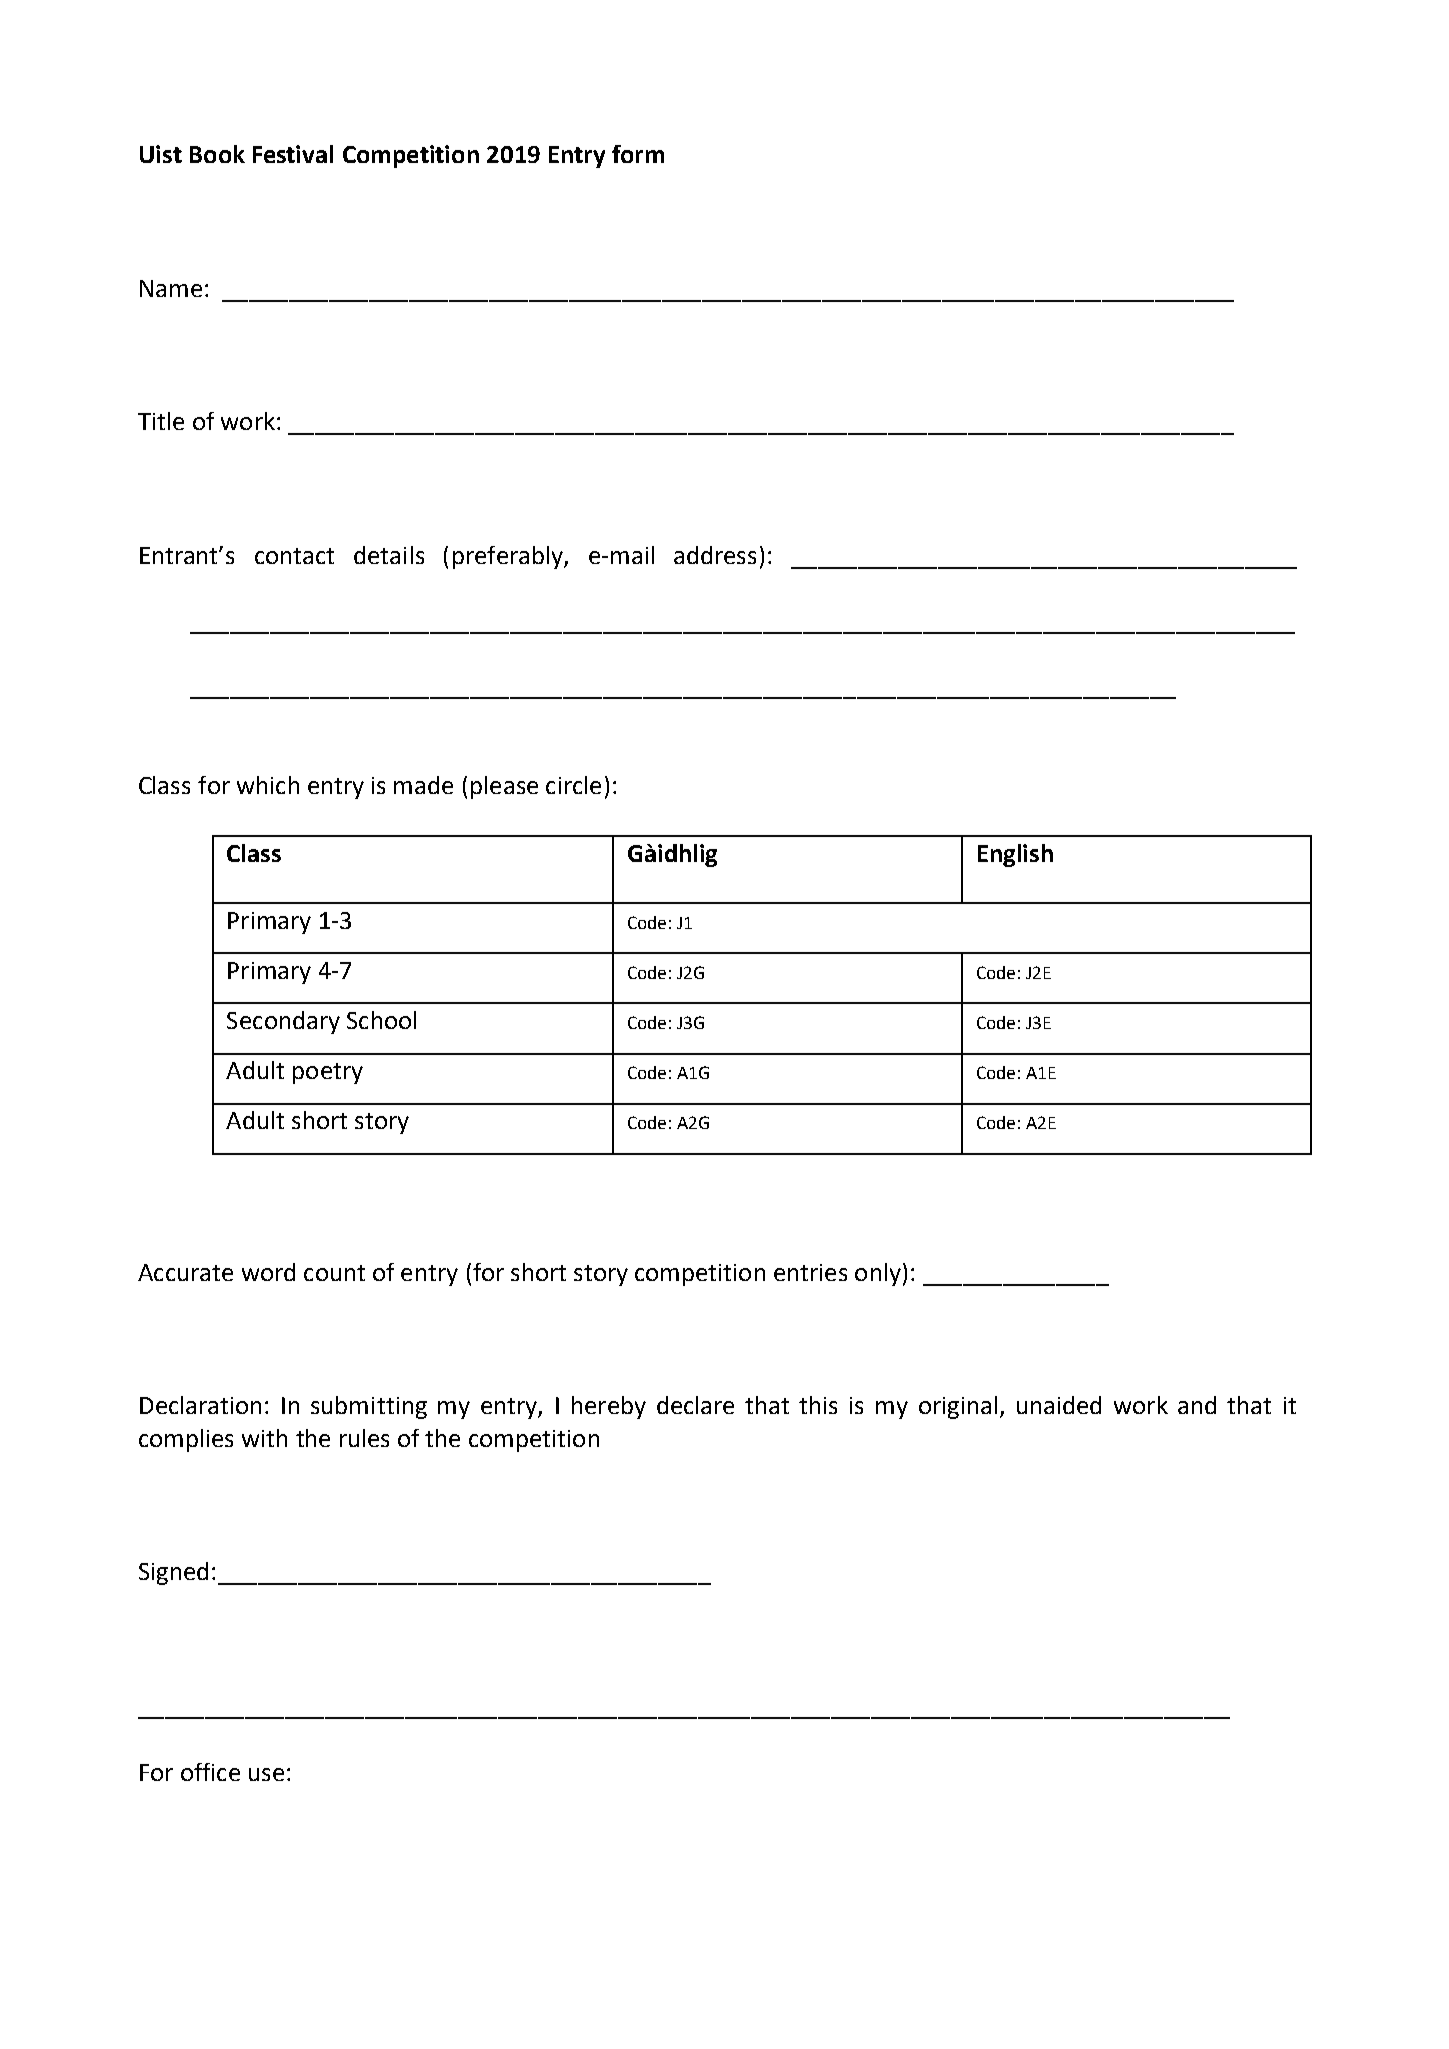  What do you see at coordinates (573, 785) in the document?
I see `circle` at bounding box center [573, 785].
